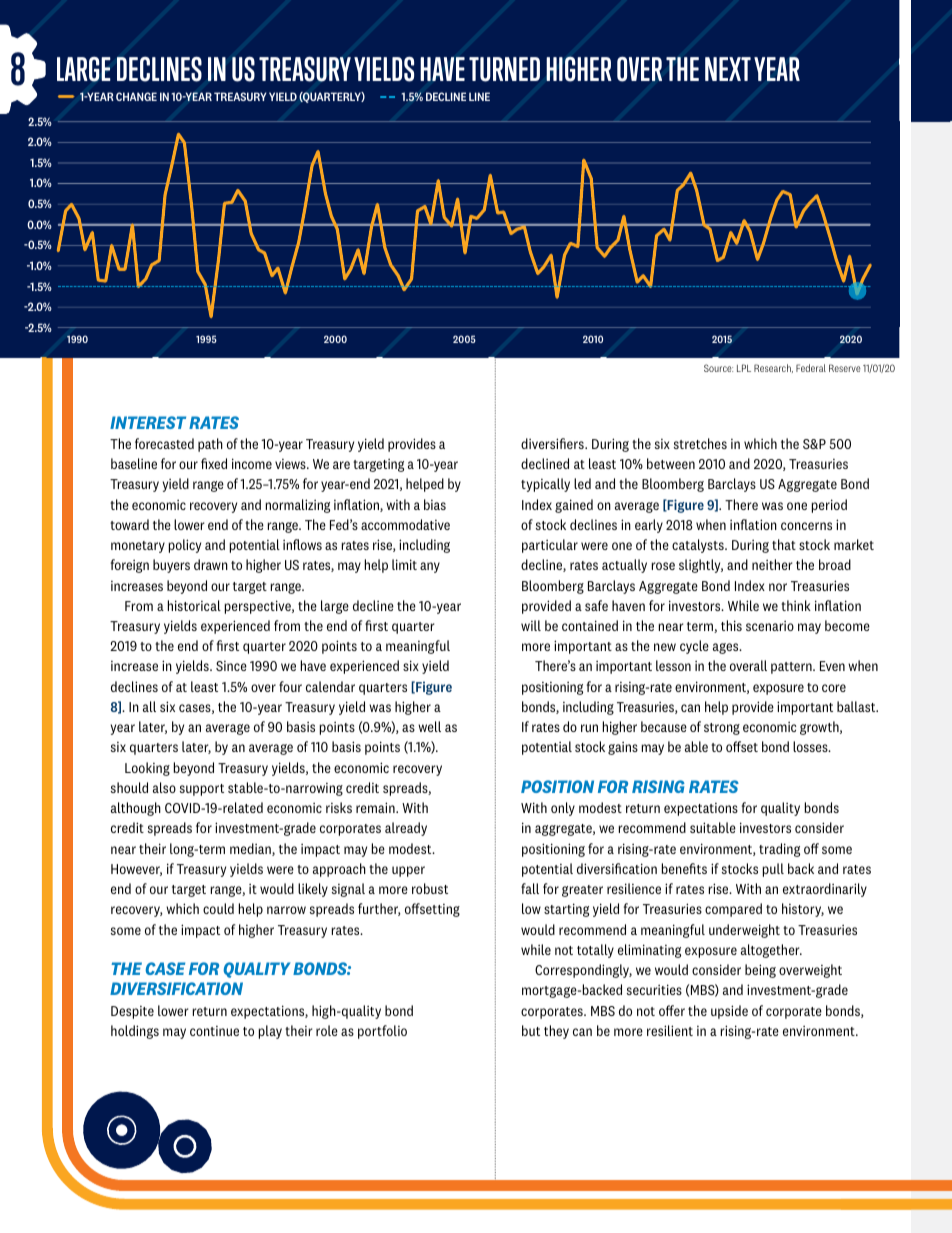  What do you see at coordinates (504, 69) in the page?
I see `TURNED` at bounding box center [504, 69].
